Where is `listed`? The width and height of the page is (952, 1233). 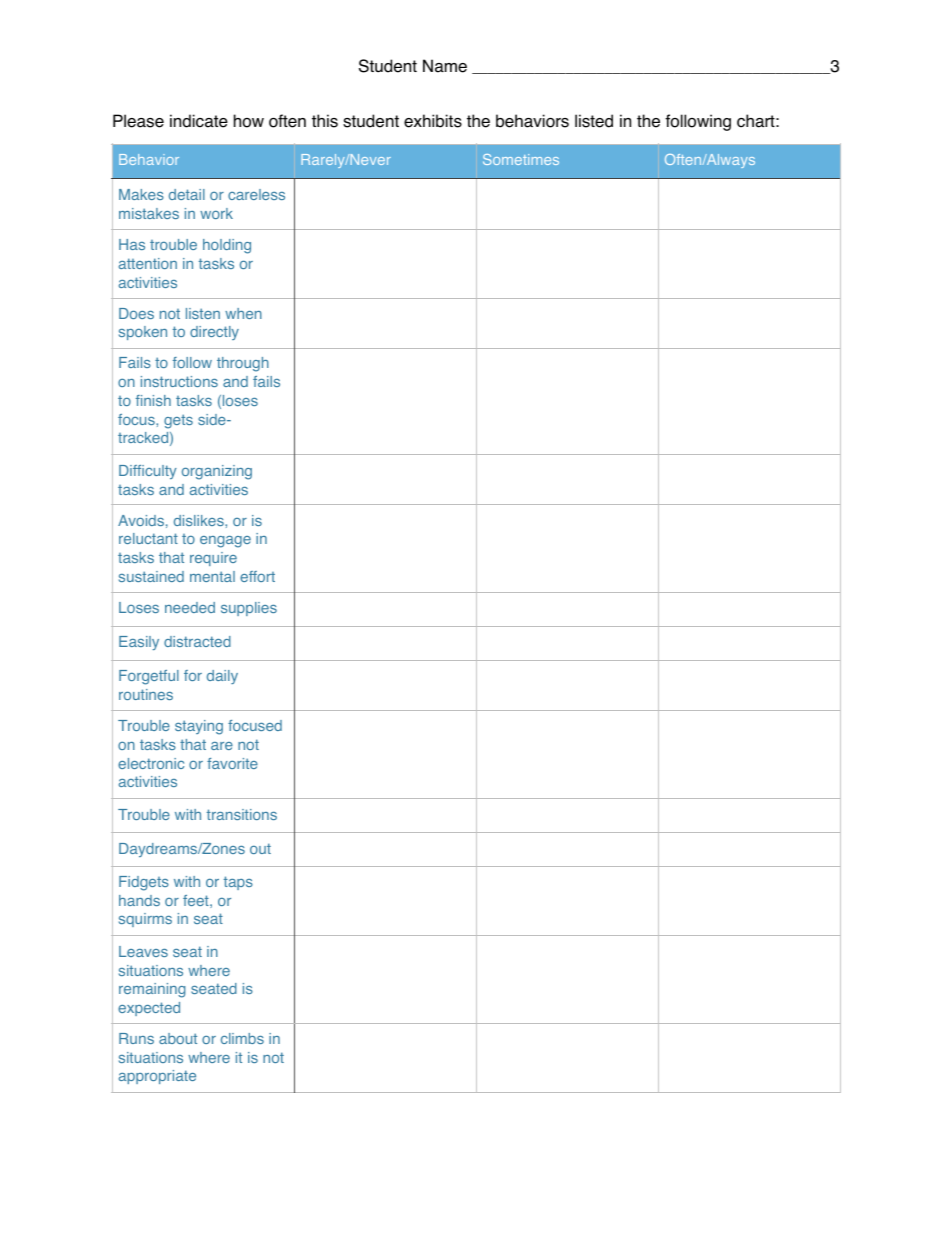
listed is located at coordinates (594, 121).
